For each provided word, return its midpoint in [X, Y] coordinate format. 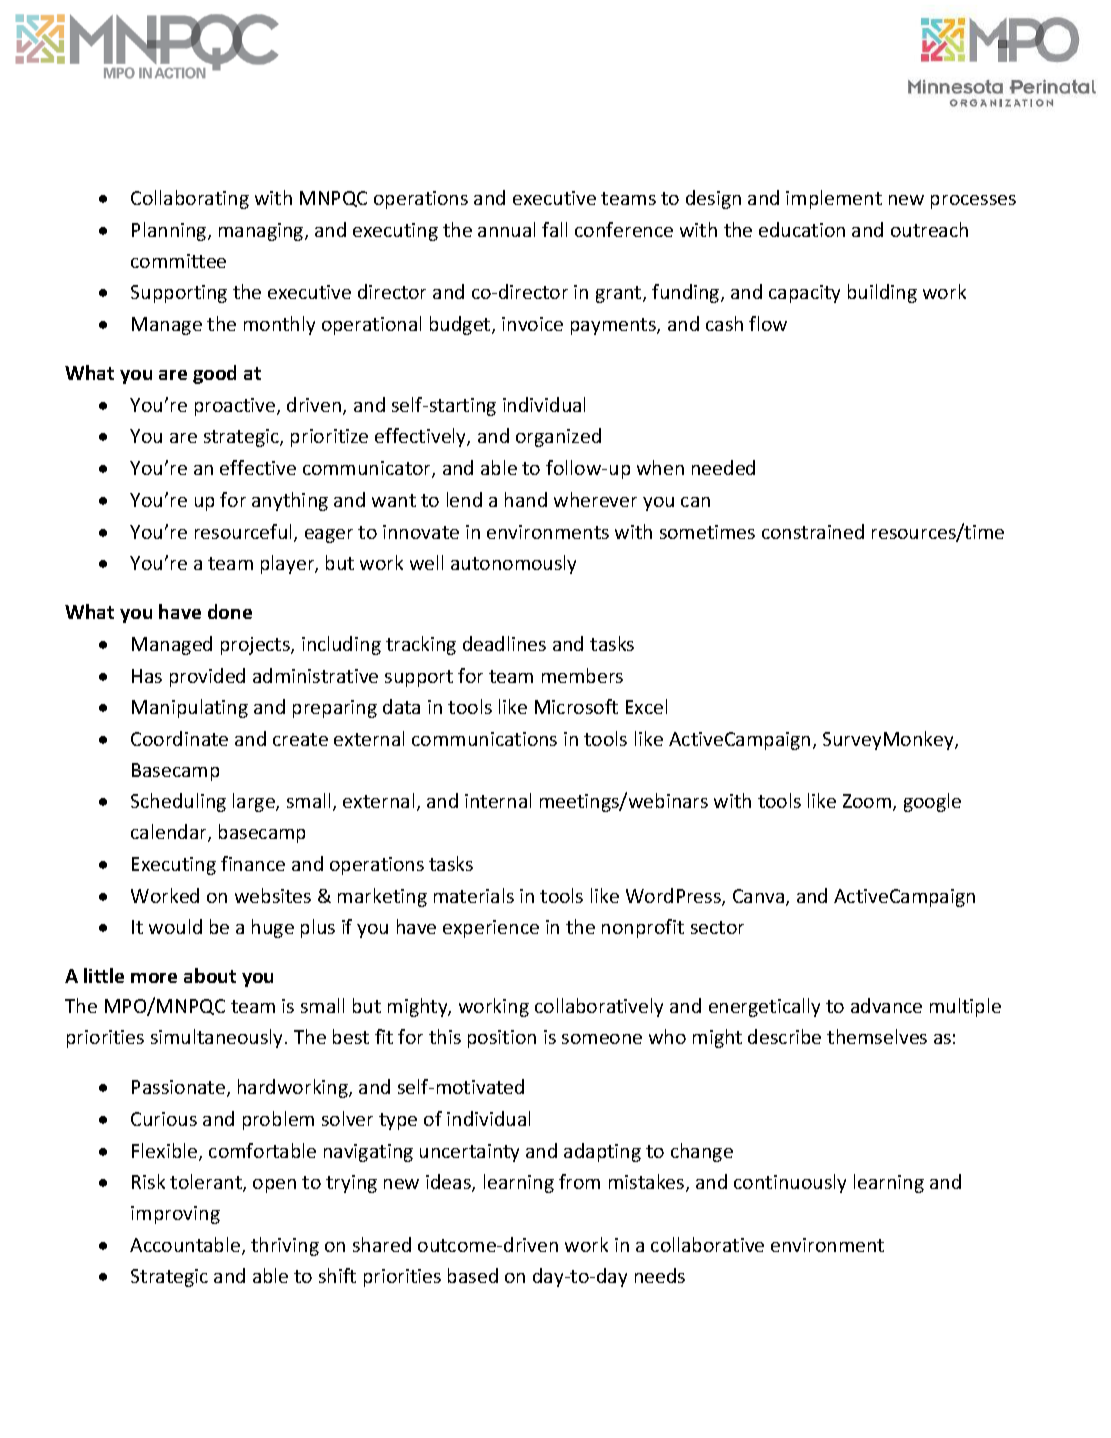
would [175, 926]
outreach [929, 229]
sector [717, 927]
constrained [813, 531]
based [473, 1275]
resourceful [245, 533]
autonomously [513, 564]
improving [175, 1215]
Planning [170, 231]
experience [491, 929]
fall [554, 229]
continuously [790, 1183]
